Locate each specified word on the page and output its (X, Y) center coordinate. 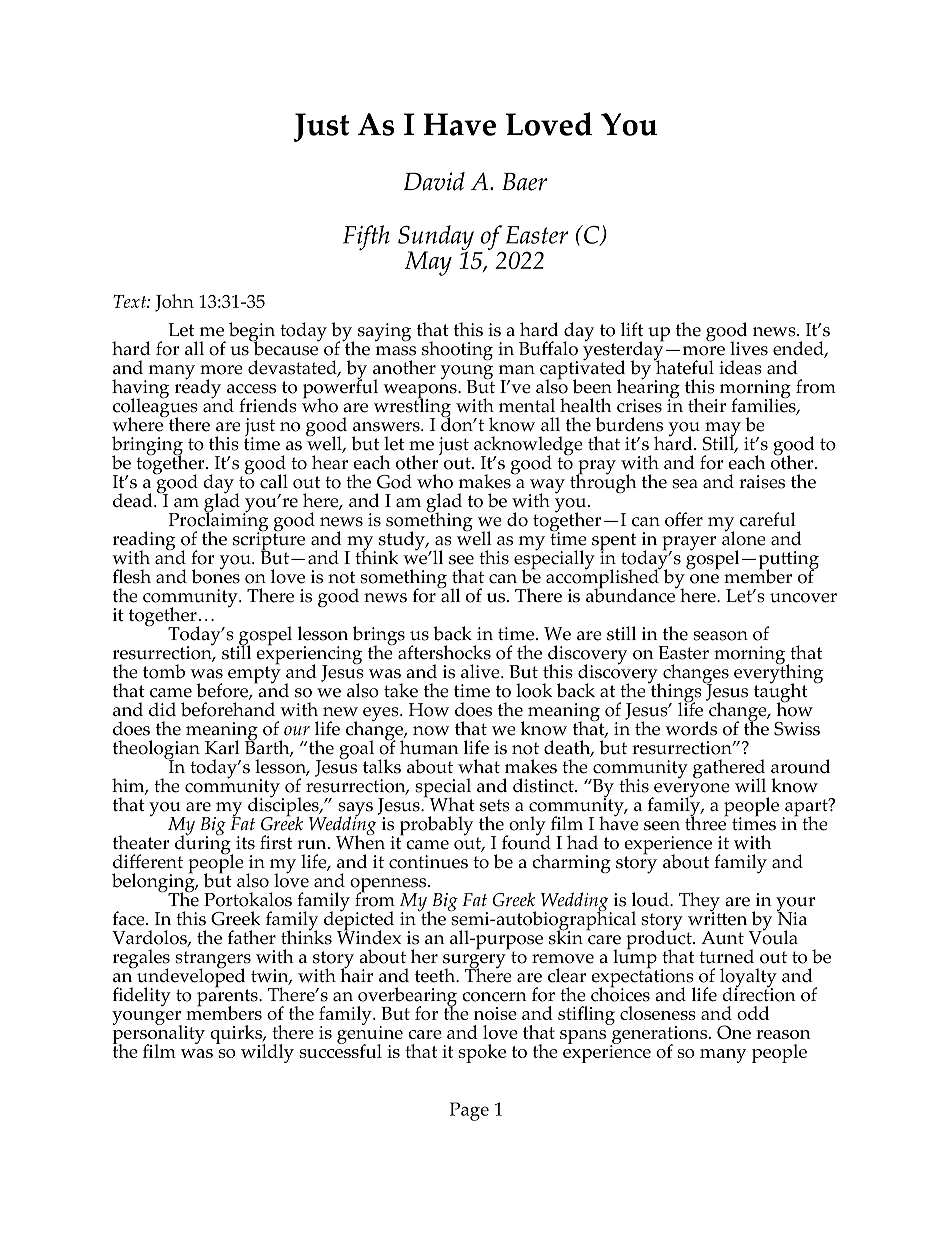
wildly (267, 1053)
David (434, 181)
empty (254, 674)
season (720, 636)
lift (632, 329)
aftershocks (444, 652)
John (174, 303)
